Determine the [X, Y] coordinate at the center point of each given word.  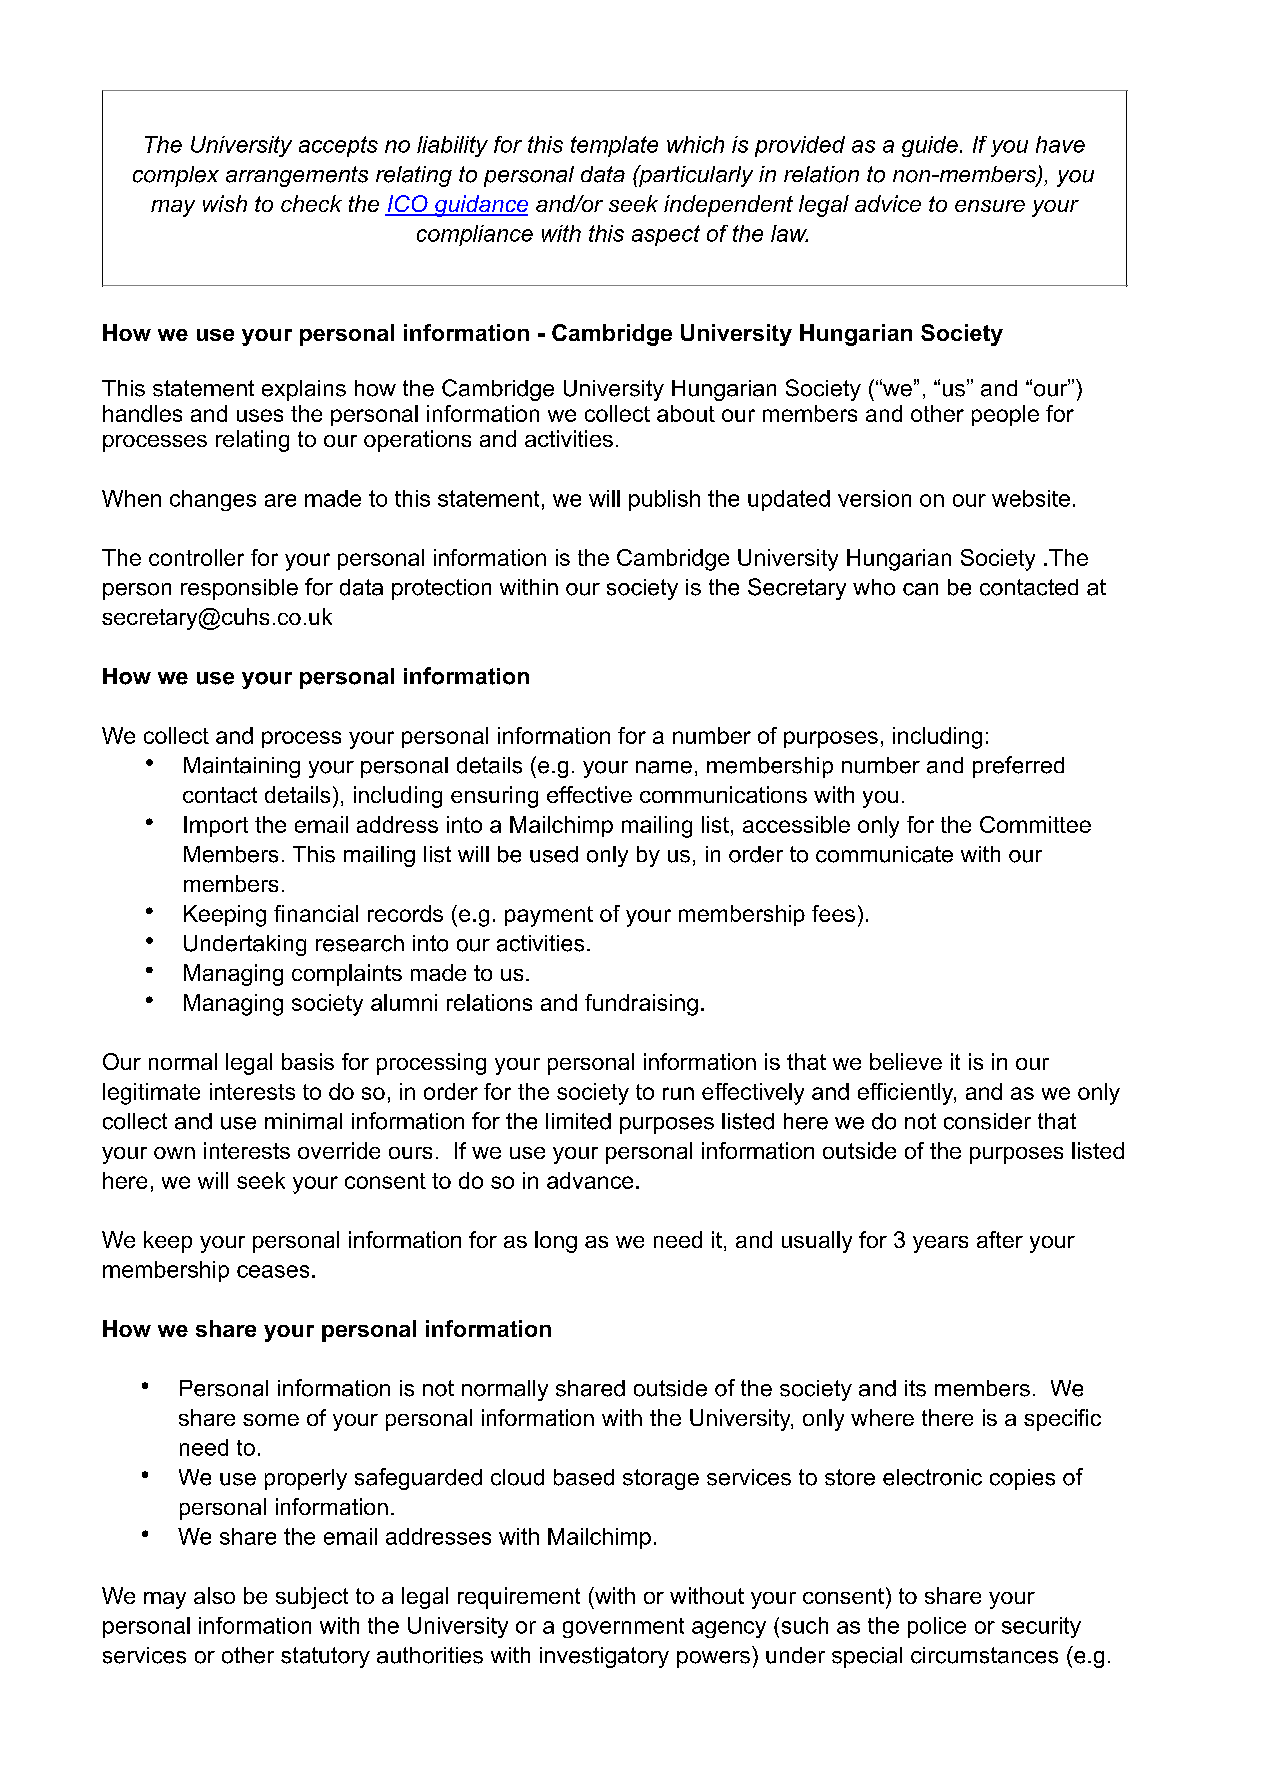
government [623, 1628]
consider [987, 1121]
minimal [303, 1121]
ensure [990, 206]
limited [578, 1121]
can [920, 589]
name [664, 767]
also [214, 1595]
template [614, 146]
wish [225, 203]
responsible [239, 589]
